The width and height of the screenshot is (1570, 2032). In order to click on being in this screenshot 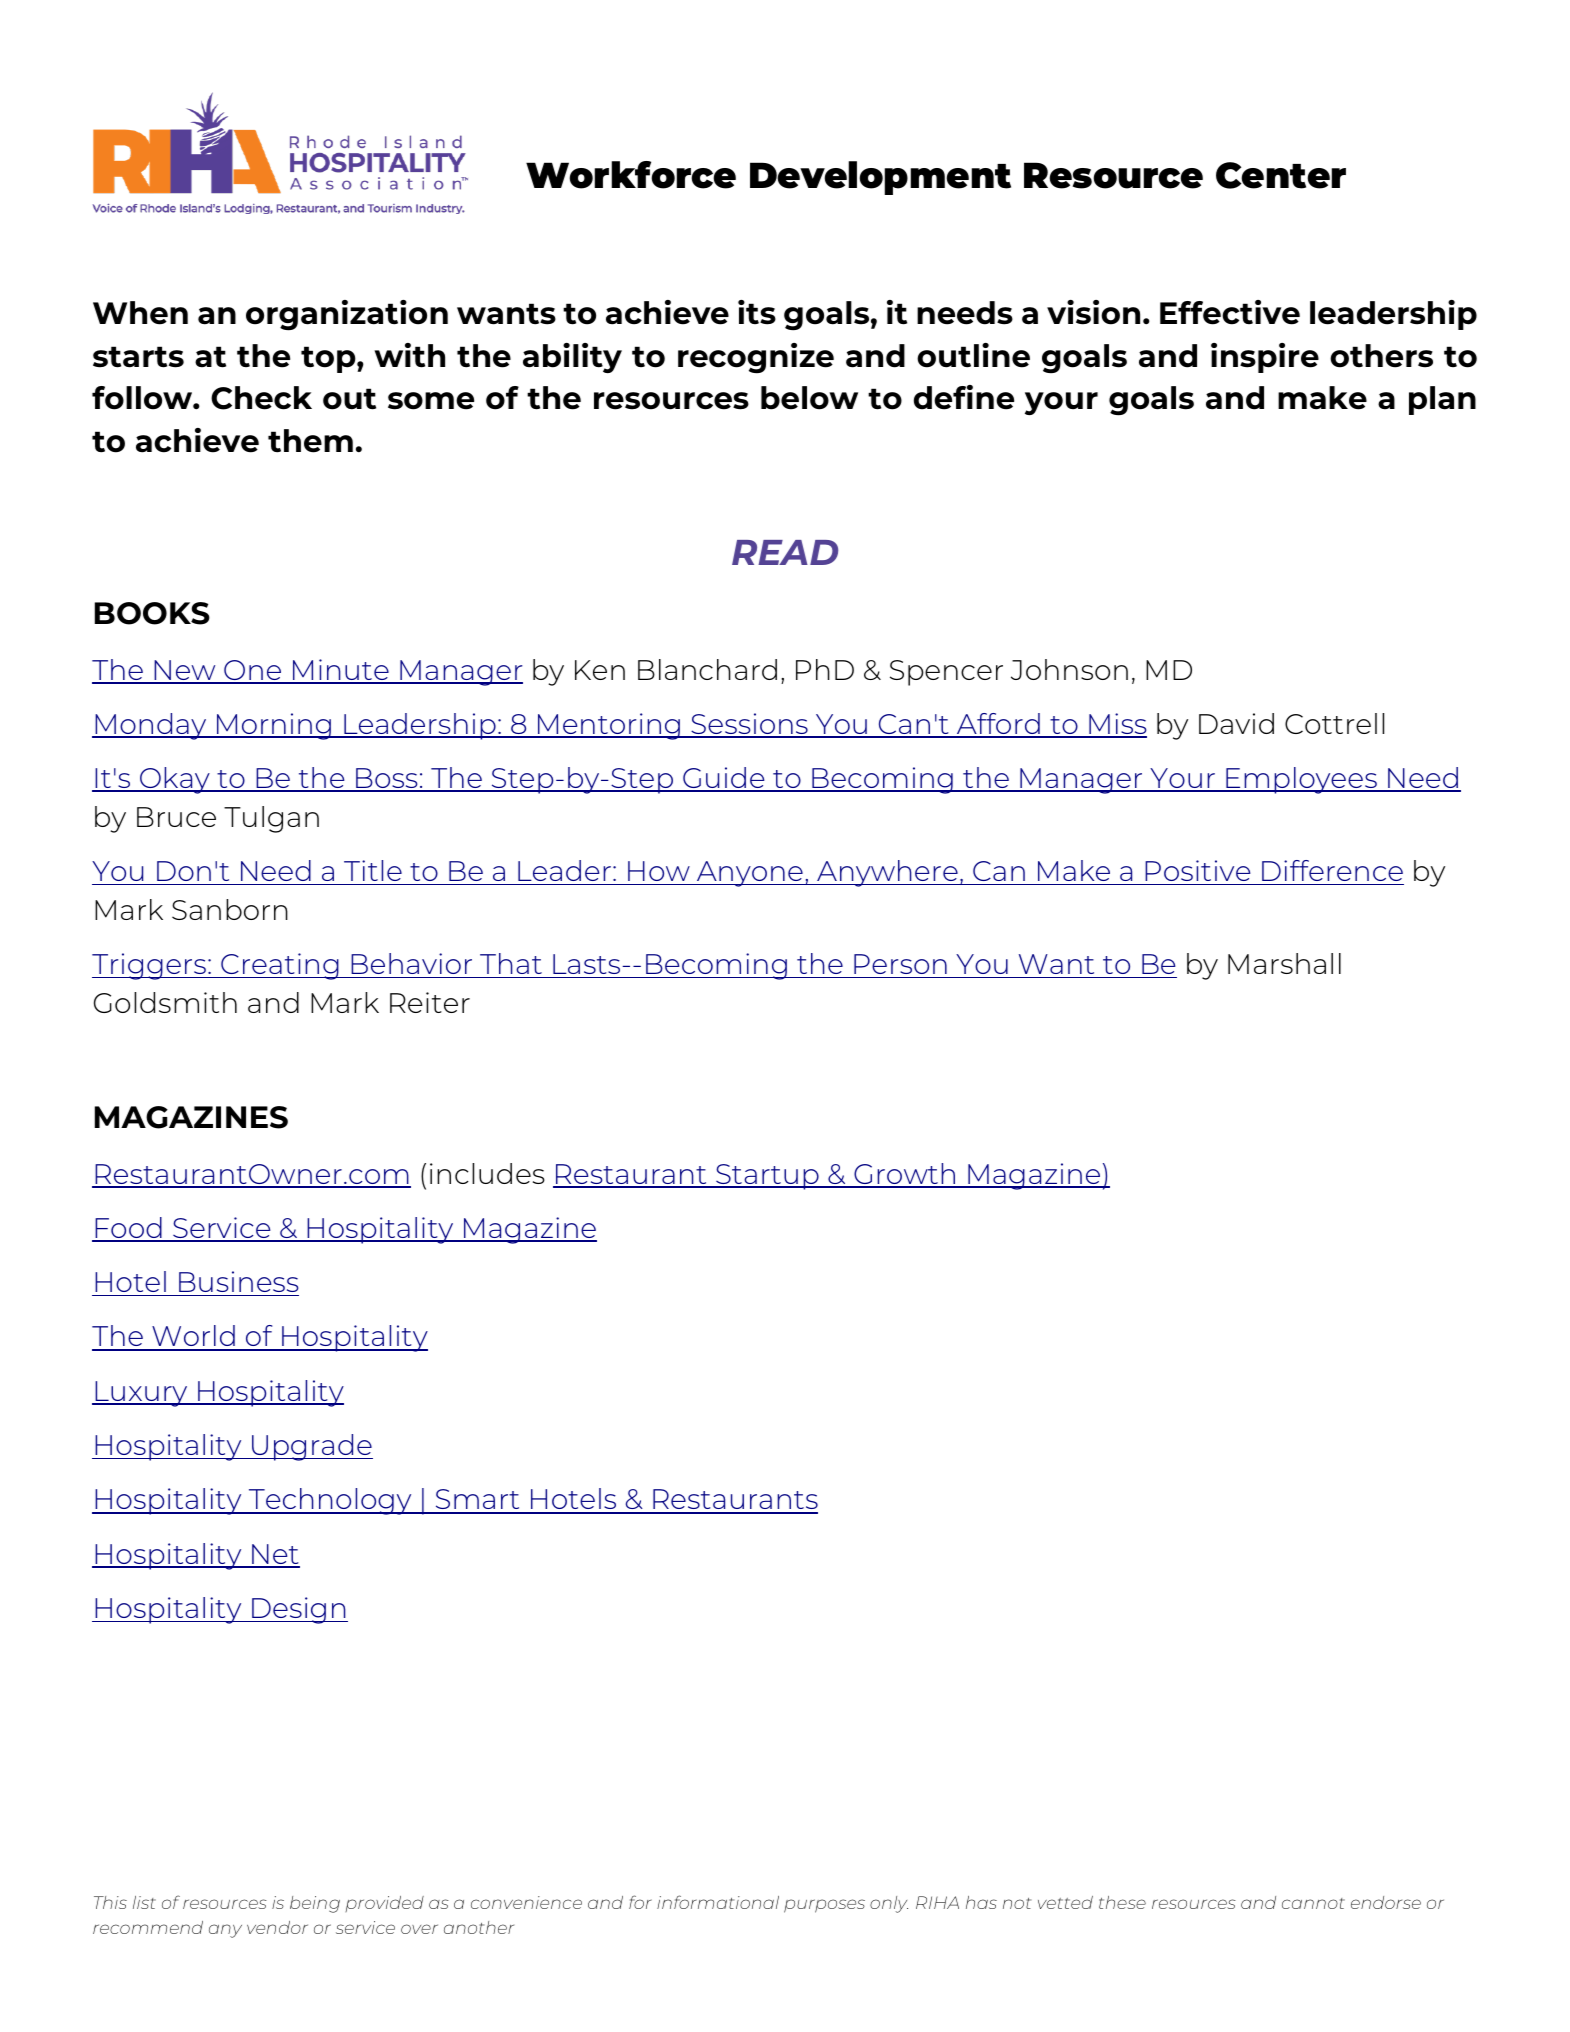, I will do `click(315, 1904)`.
